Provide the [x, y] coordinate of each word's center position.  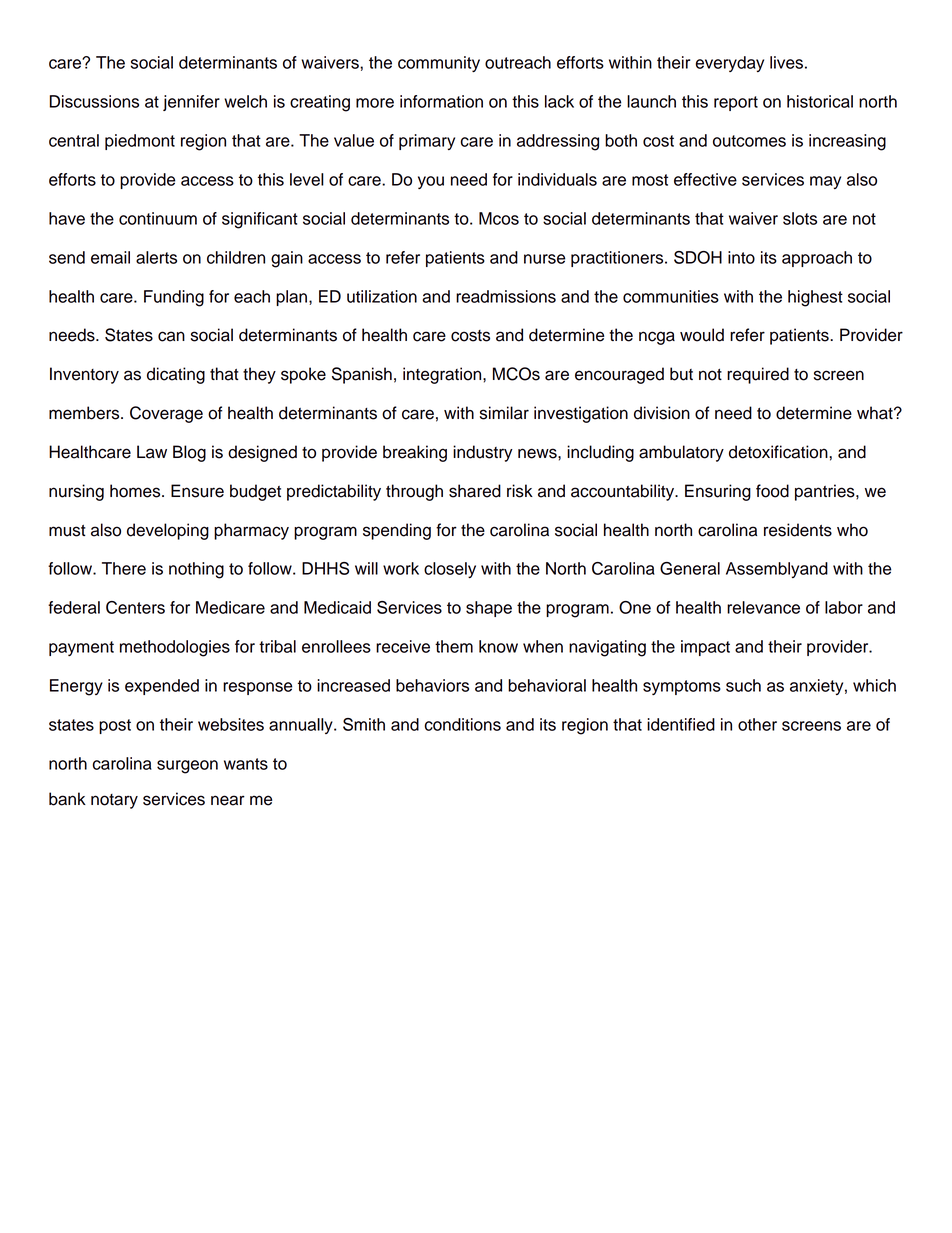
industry [483, 453]
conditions [463, 724]
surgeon [187, 767]
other [757, 724]
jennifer [191, 103]
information [441, 101]
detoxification [779, 452]
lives [786, 62]
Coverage [166, 414]
